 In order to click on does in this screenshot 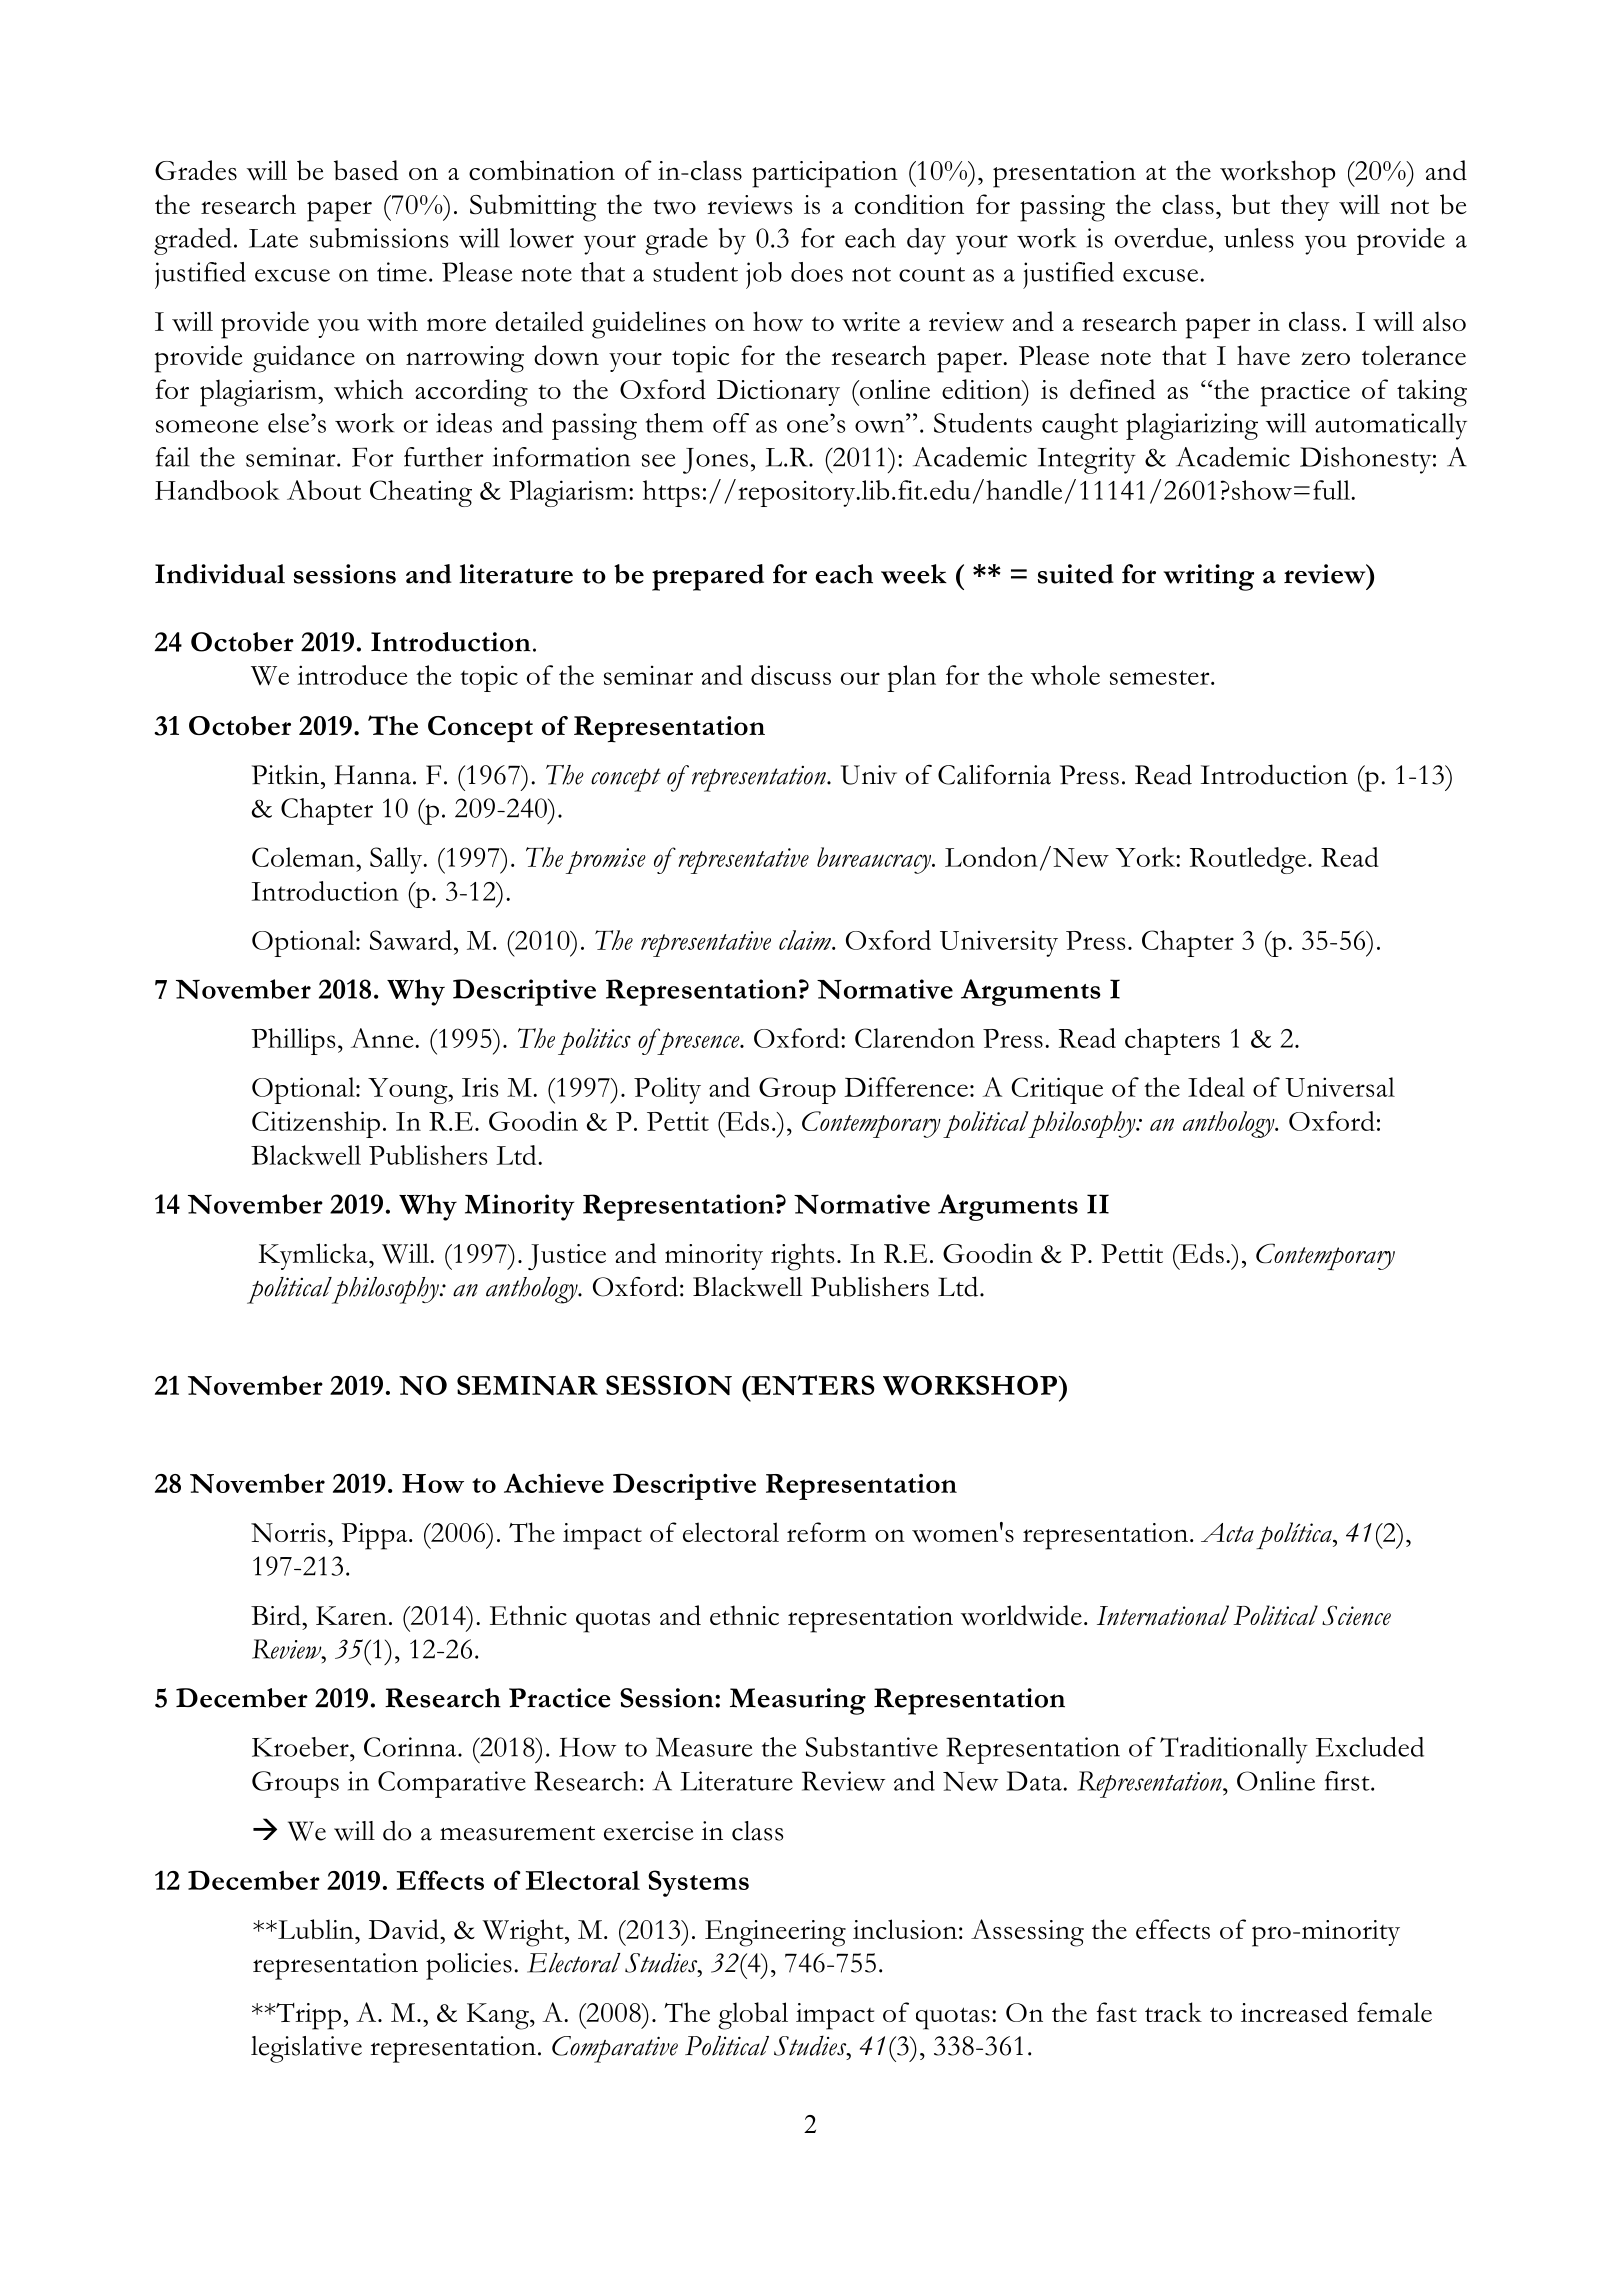, I will do `click(817, 272)`.
